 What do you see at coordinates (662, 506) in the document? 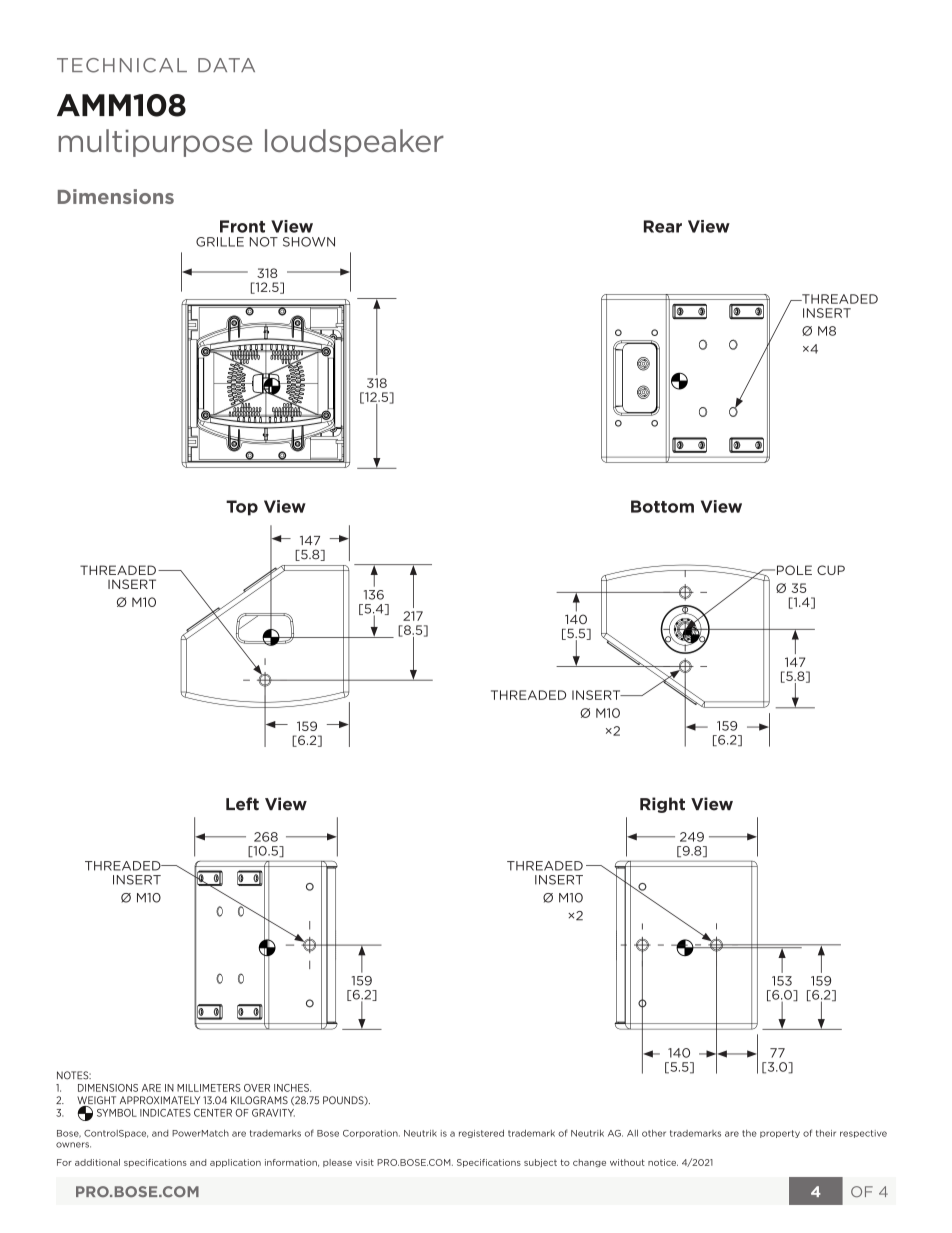
I see `Bottom` at bounding box center [662, 506].
